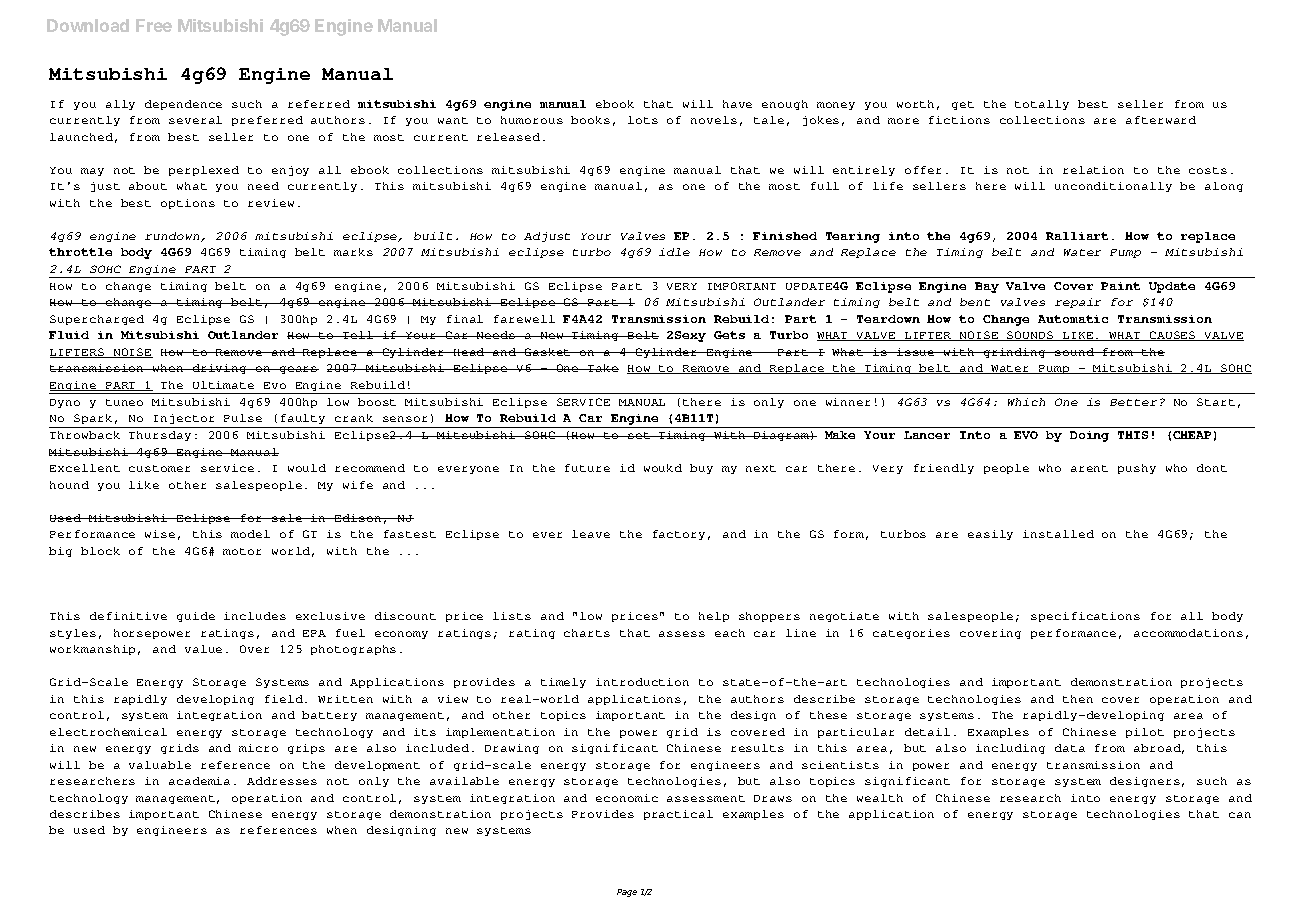 The height and width of the screenshot is (924, 1308). What do you see at coordinates (880, 798) in the screenshot?
I see `wealth` at bounding box center [880, 798].
